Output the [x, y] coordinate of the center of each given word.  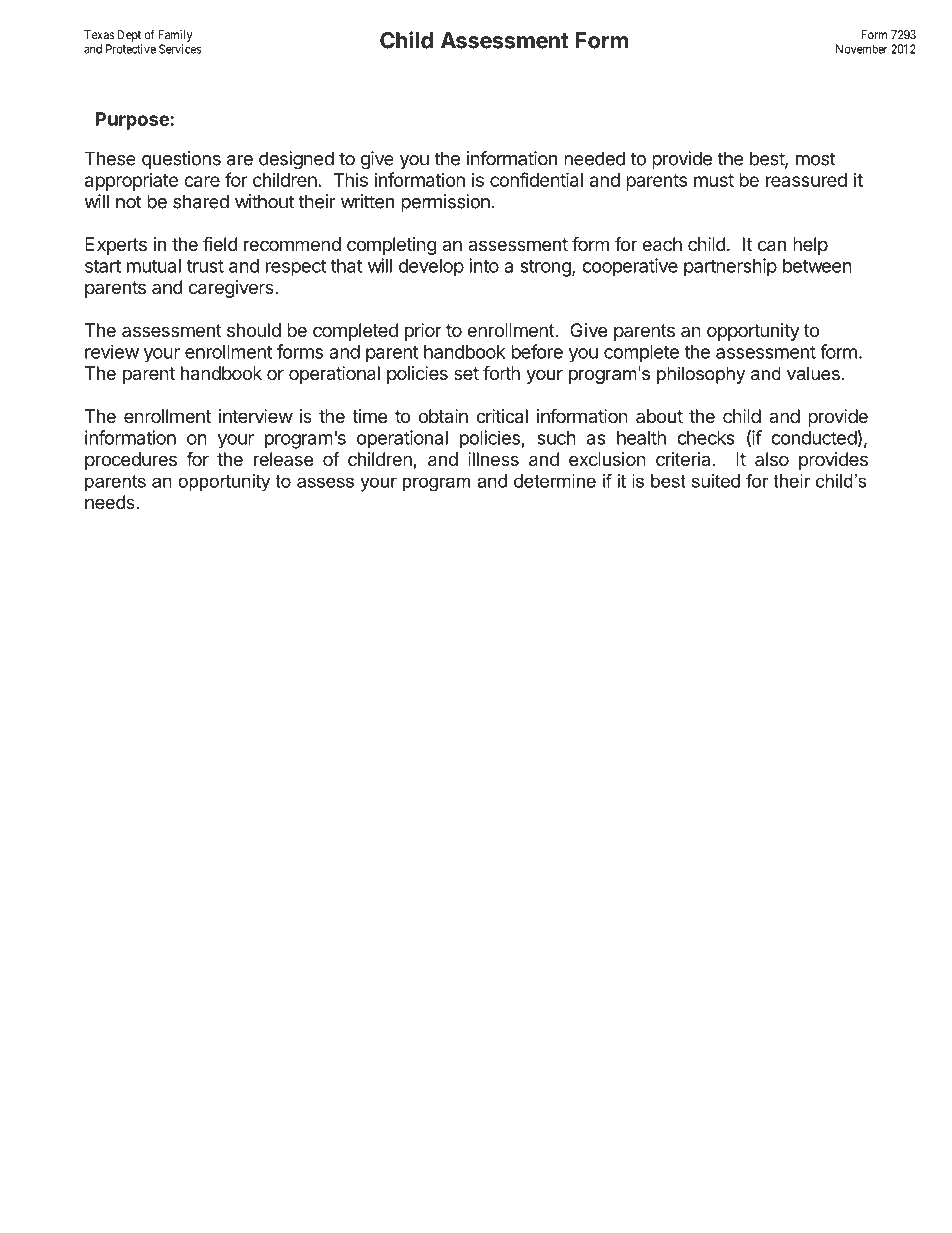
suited [716, 481]
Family [175, 36]
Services [180, 49]
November [862, 49]
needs [111, 502]
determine [555, 481]
